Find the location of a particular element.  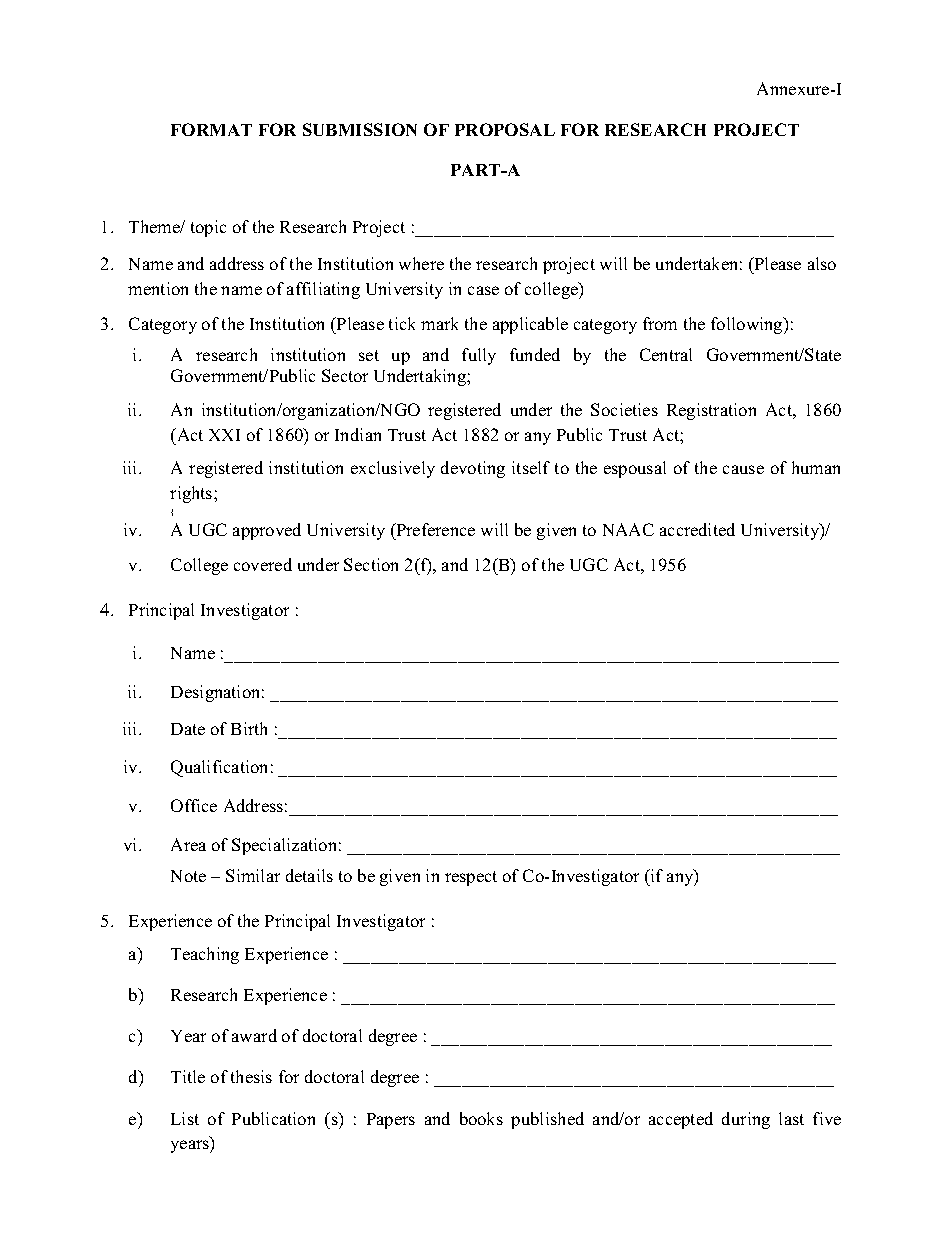

devoting is located at coordinates (473, 469).
